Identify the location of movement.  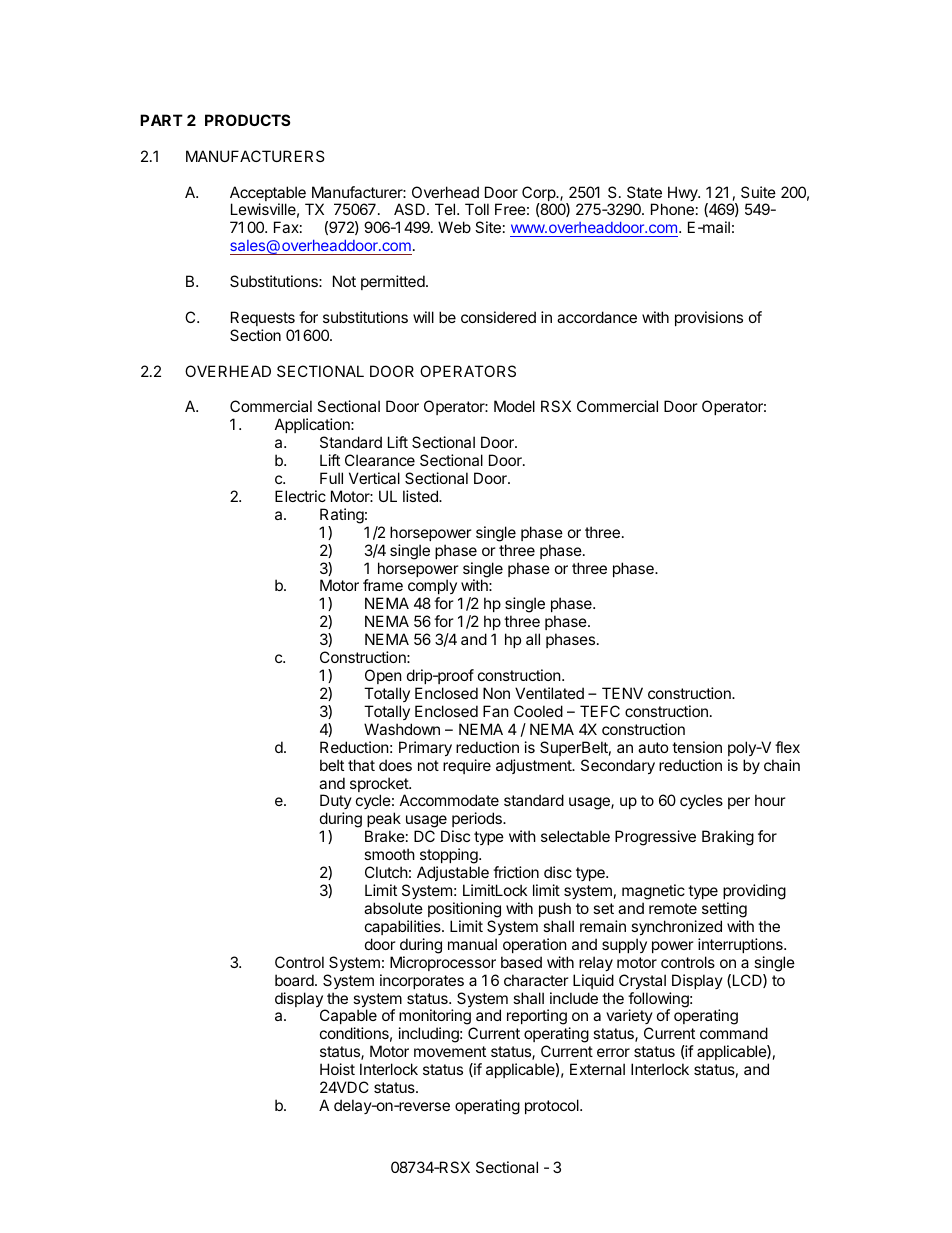
(450, 1051).
